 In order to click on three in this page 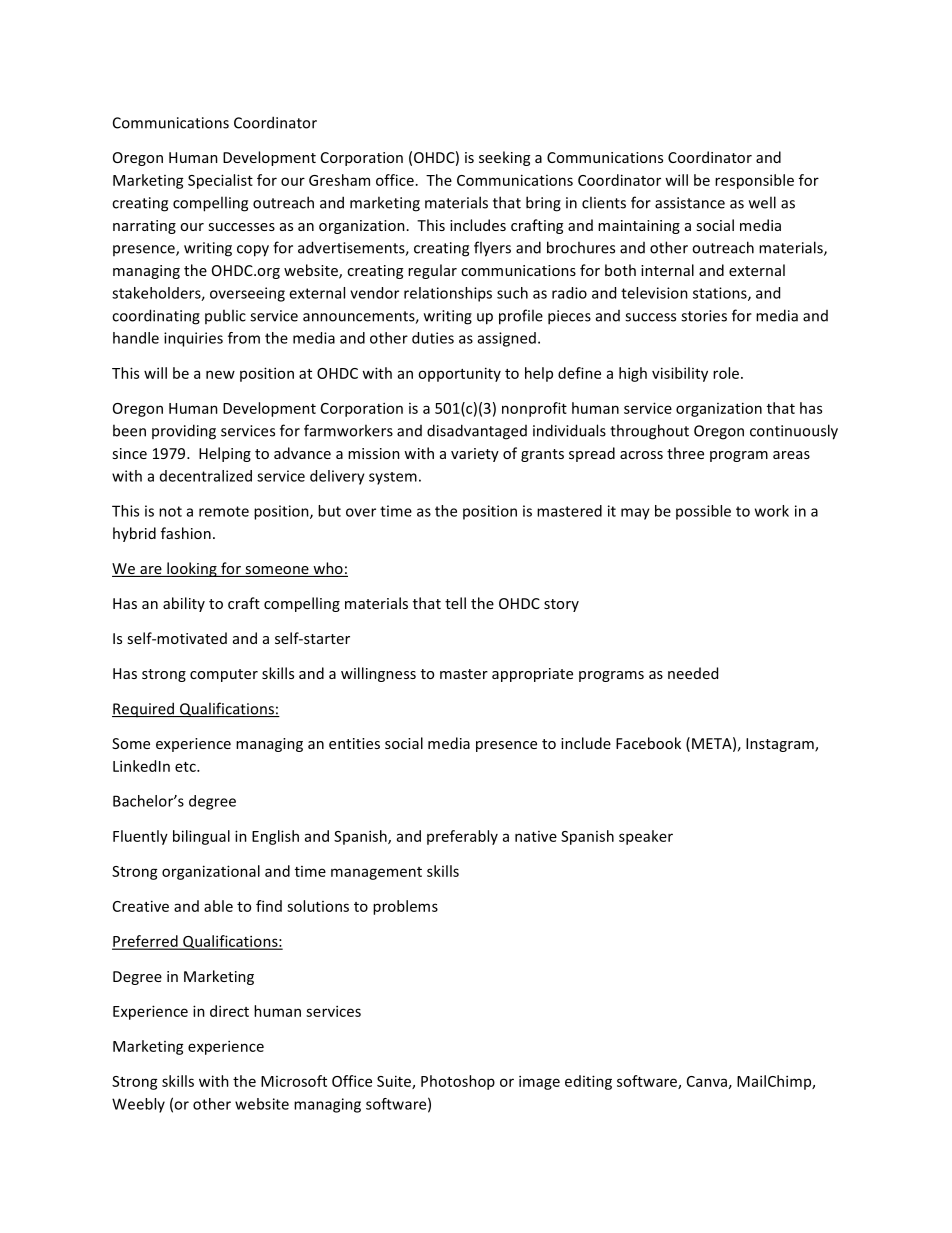, I will do `click(685, 453)`.
